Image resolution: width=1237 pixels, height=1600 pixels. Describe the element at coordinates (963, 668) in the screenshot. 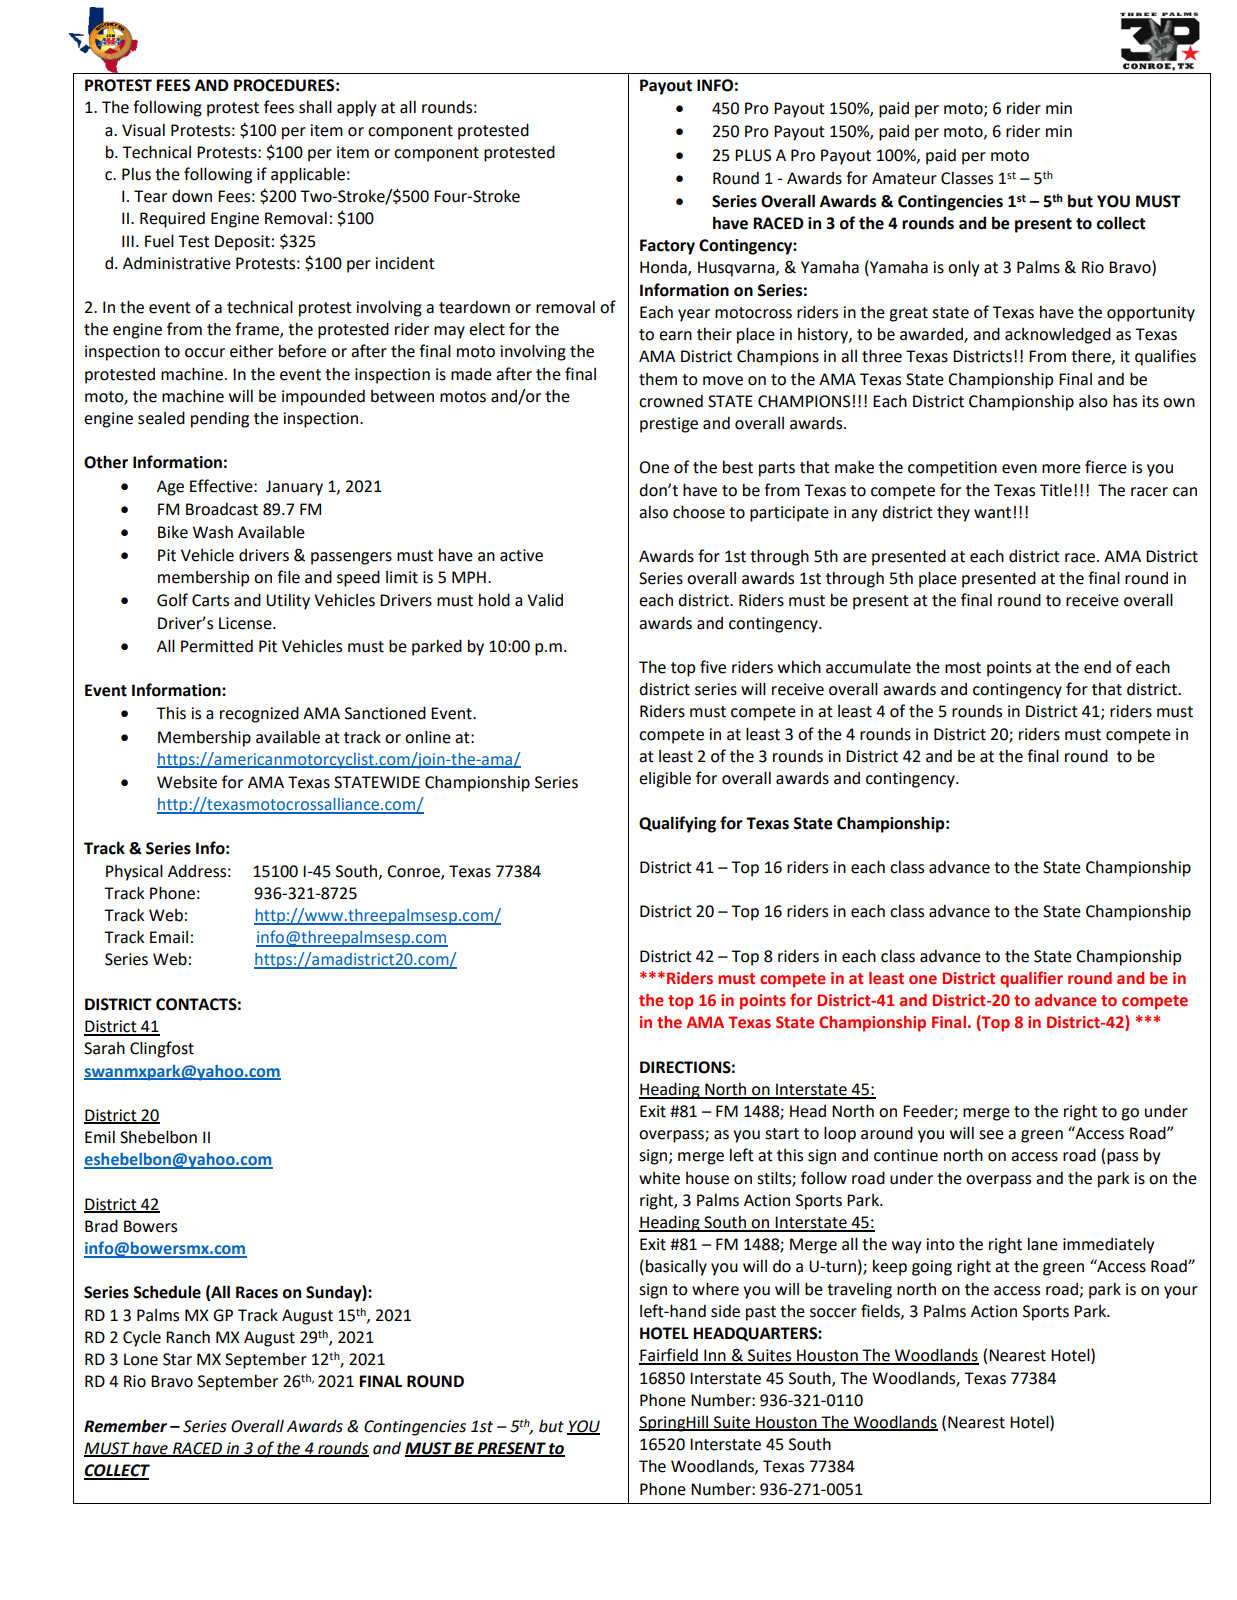

I see `most` at that location.
